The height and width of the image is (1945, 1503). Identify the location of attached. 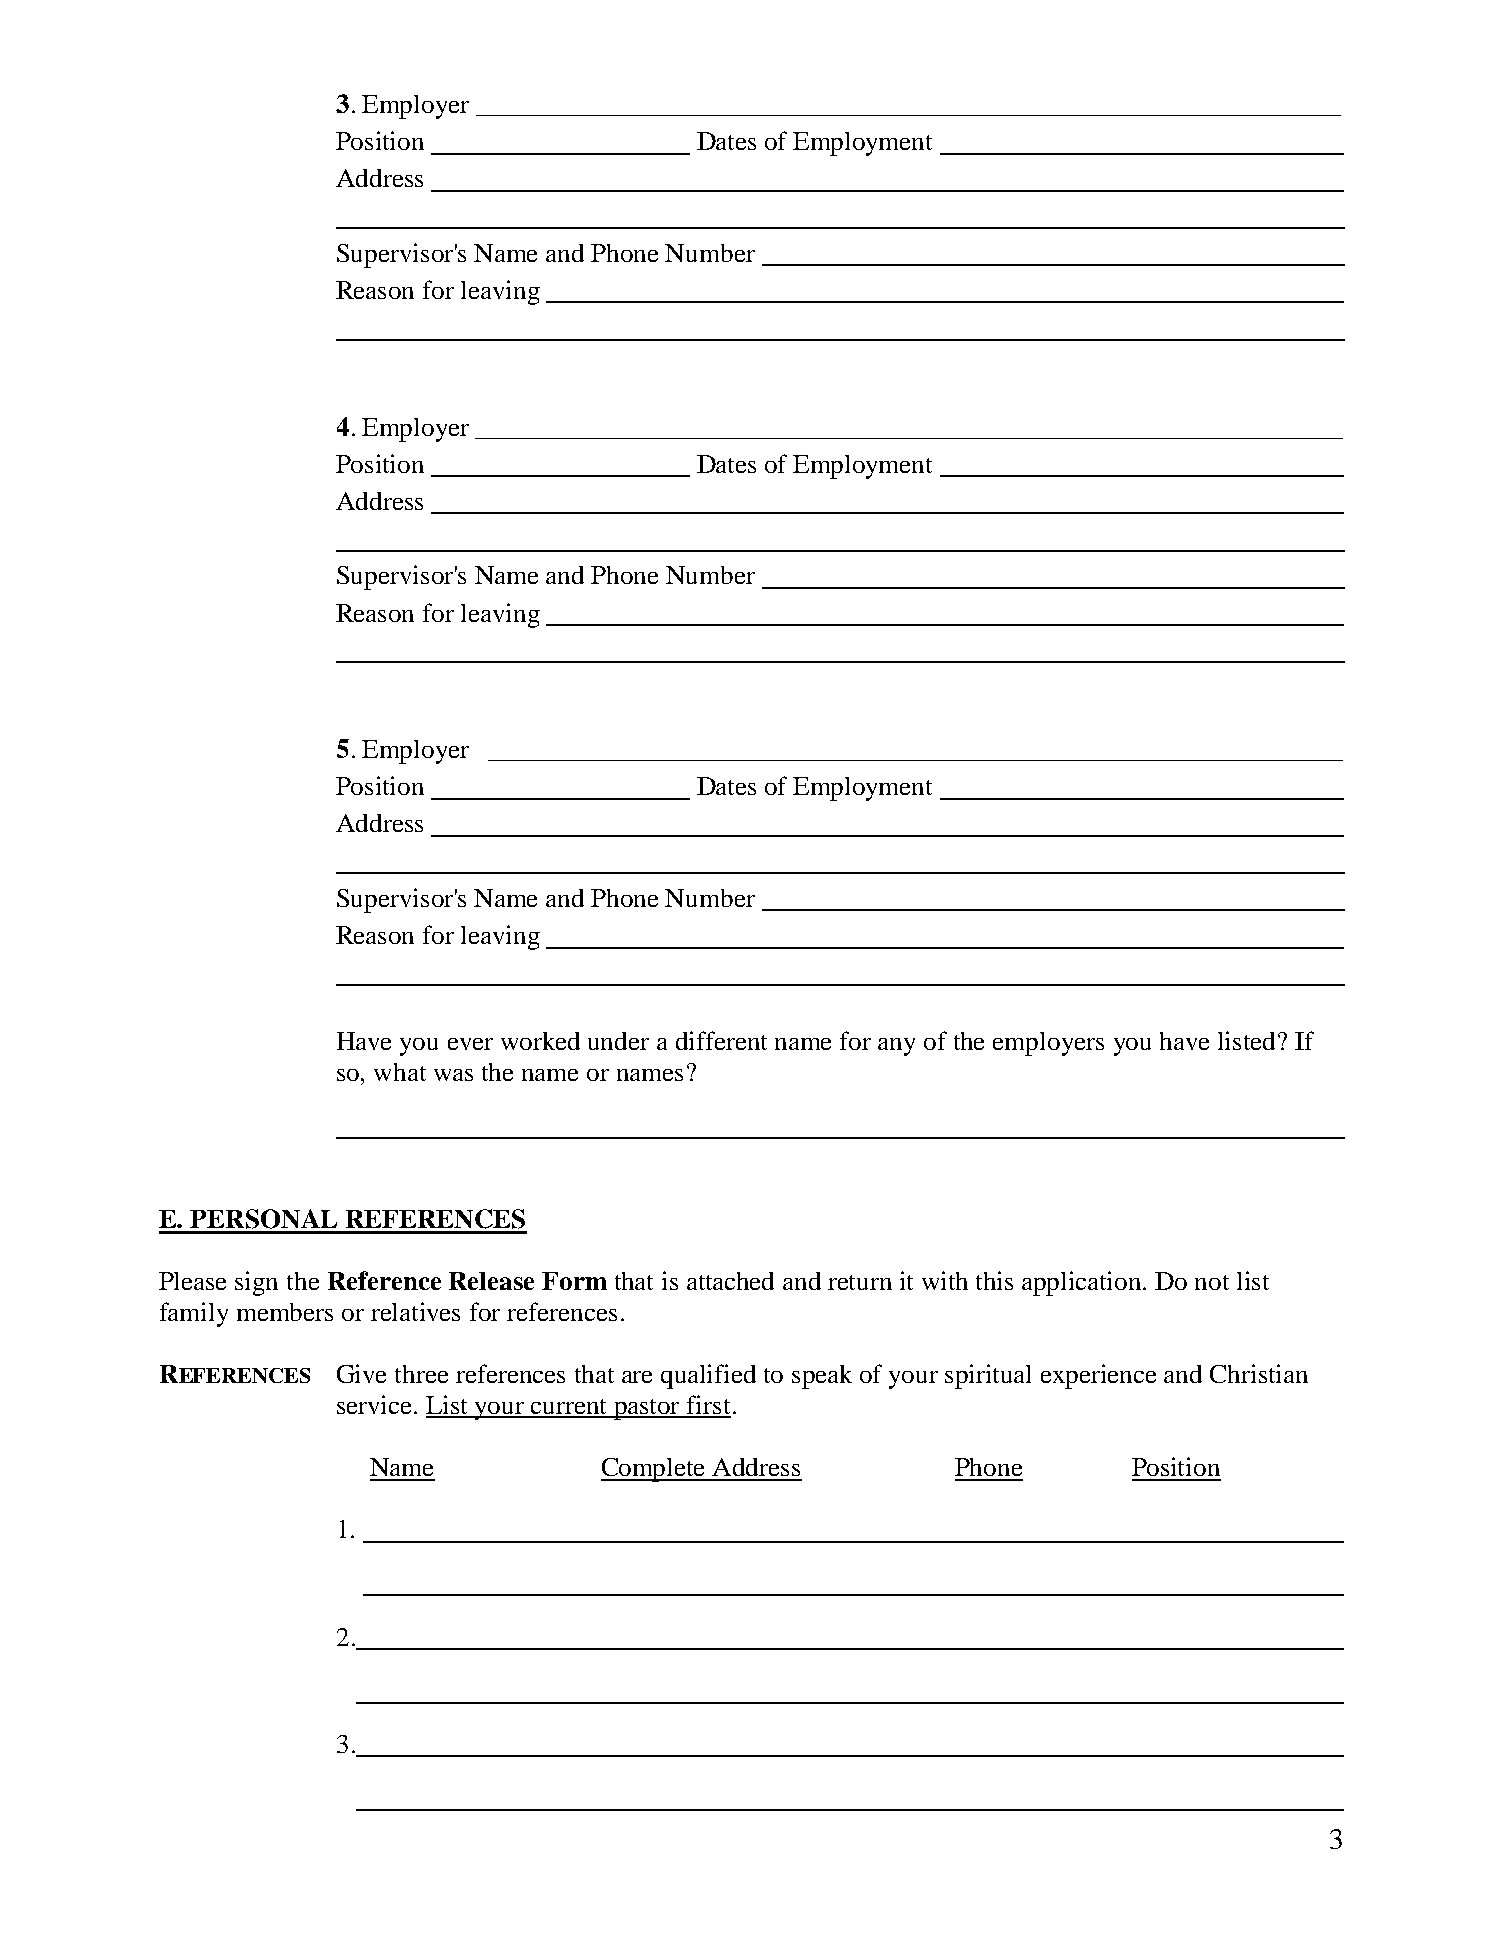
(730, 1281).
